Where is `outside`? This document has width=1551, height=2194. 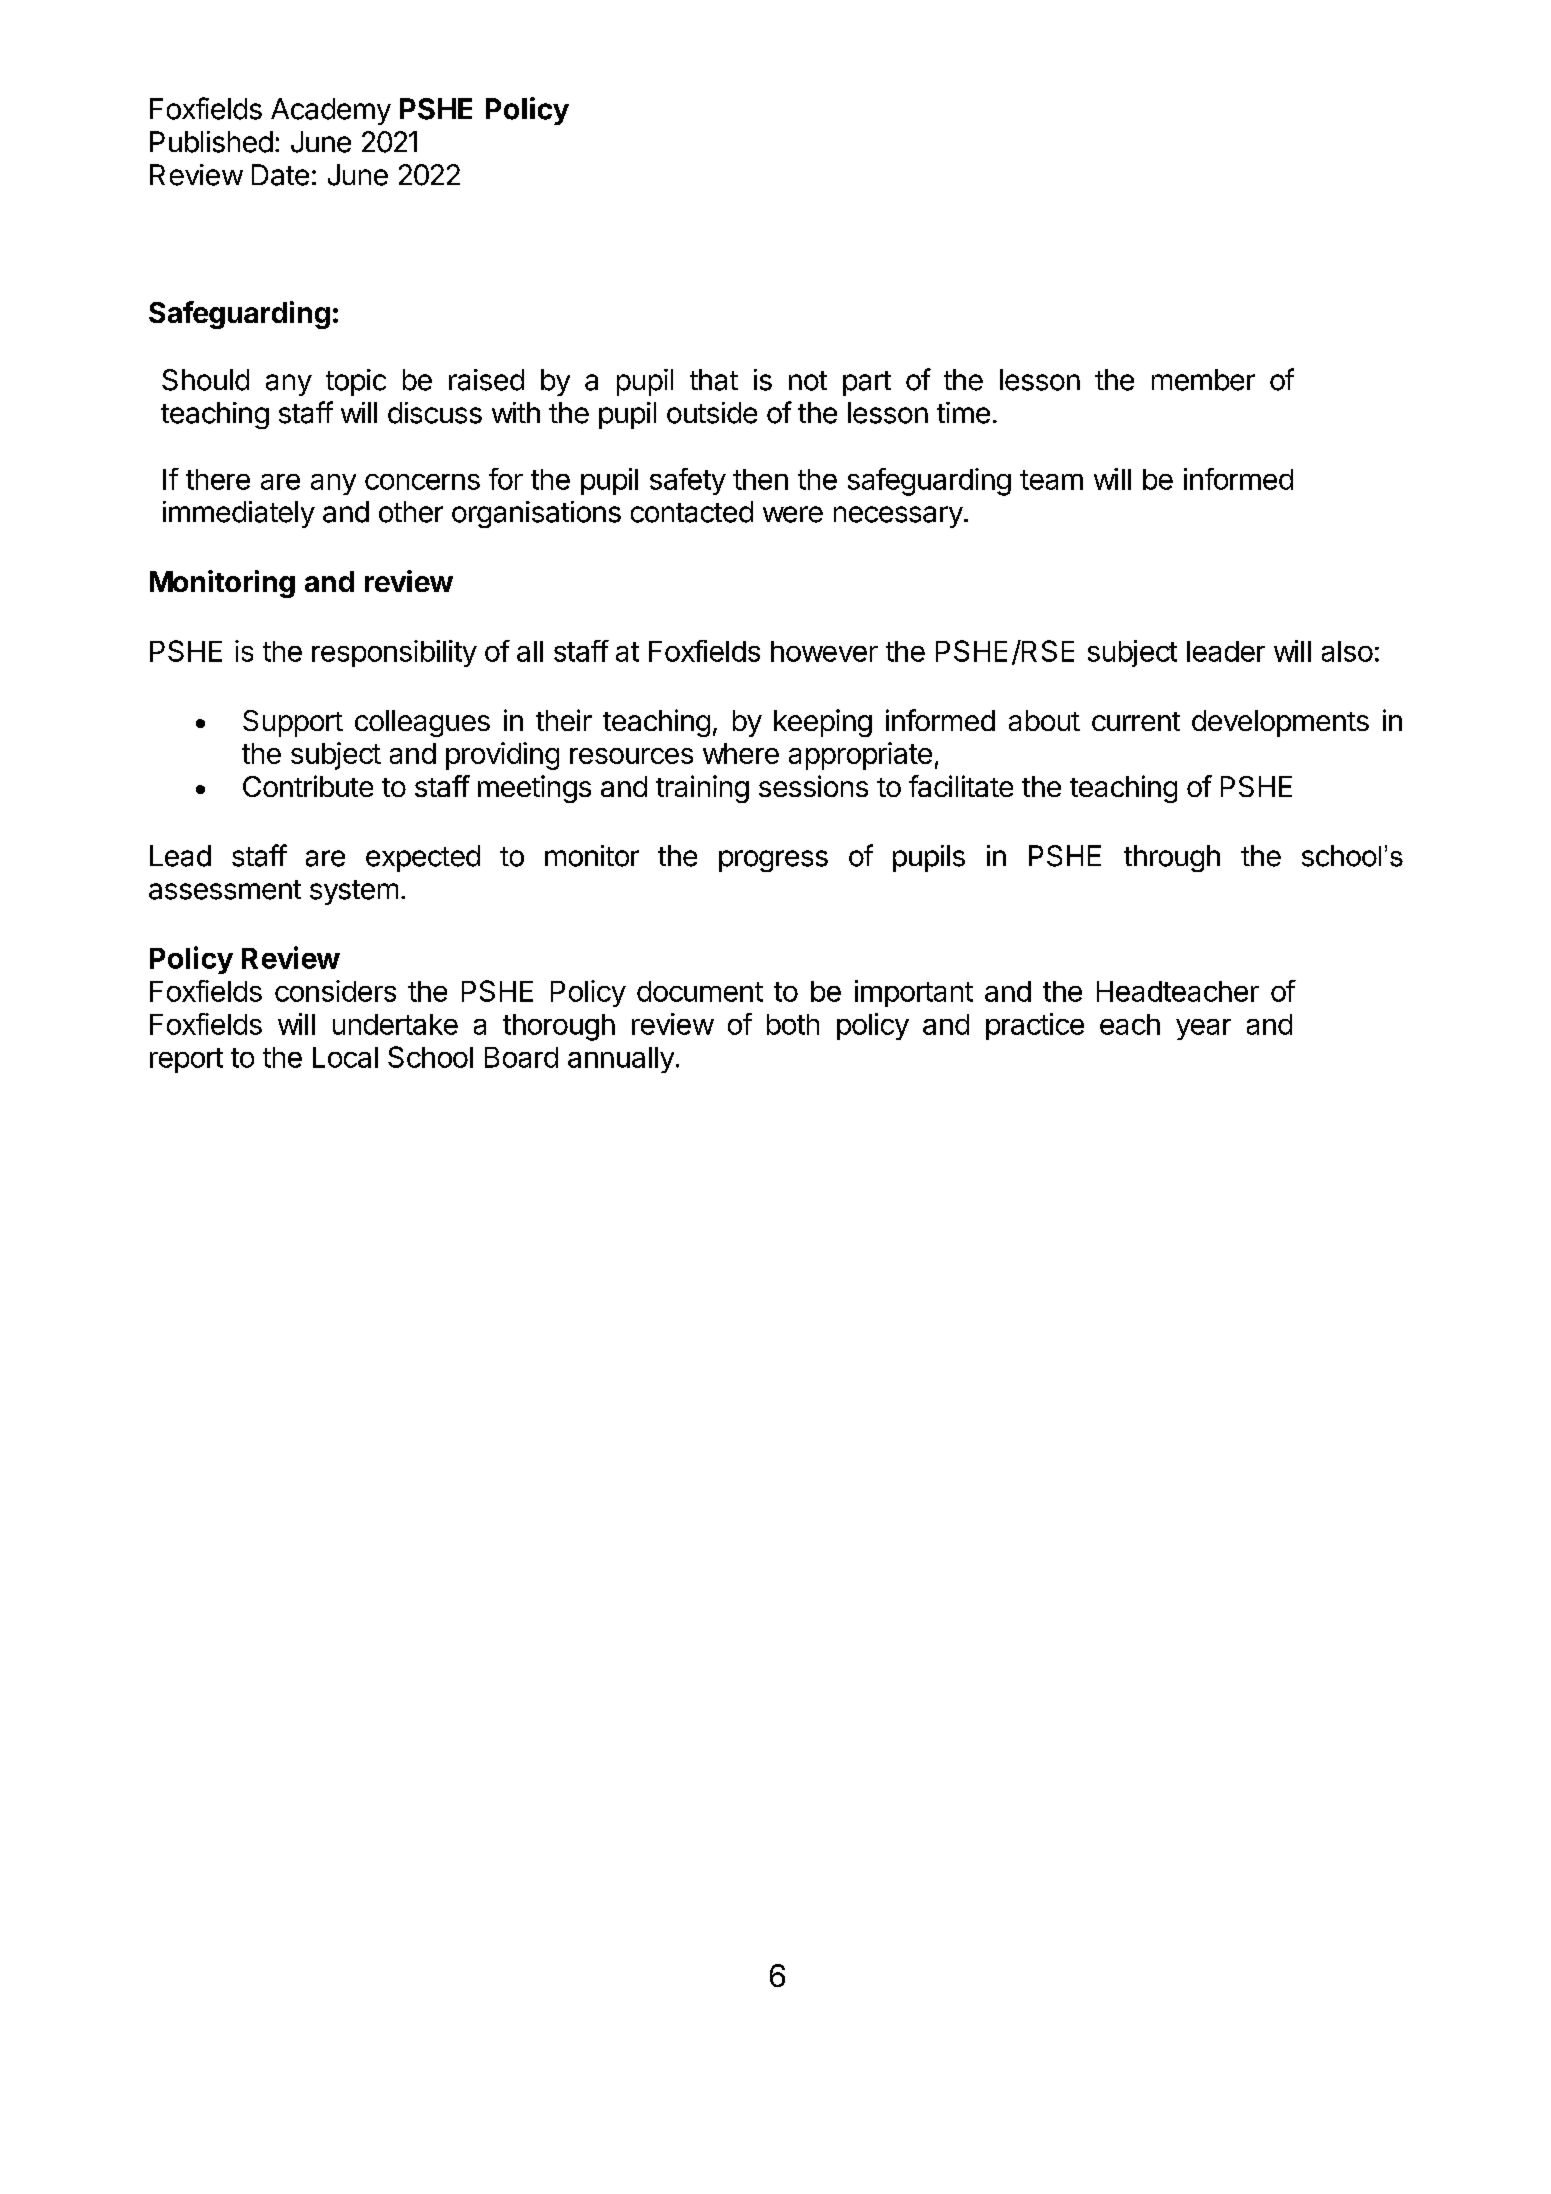 outside is located at coordinates (712, 413).
